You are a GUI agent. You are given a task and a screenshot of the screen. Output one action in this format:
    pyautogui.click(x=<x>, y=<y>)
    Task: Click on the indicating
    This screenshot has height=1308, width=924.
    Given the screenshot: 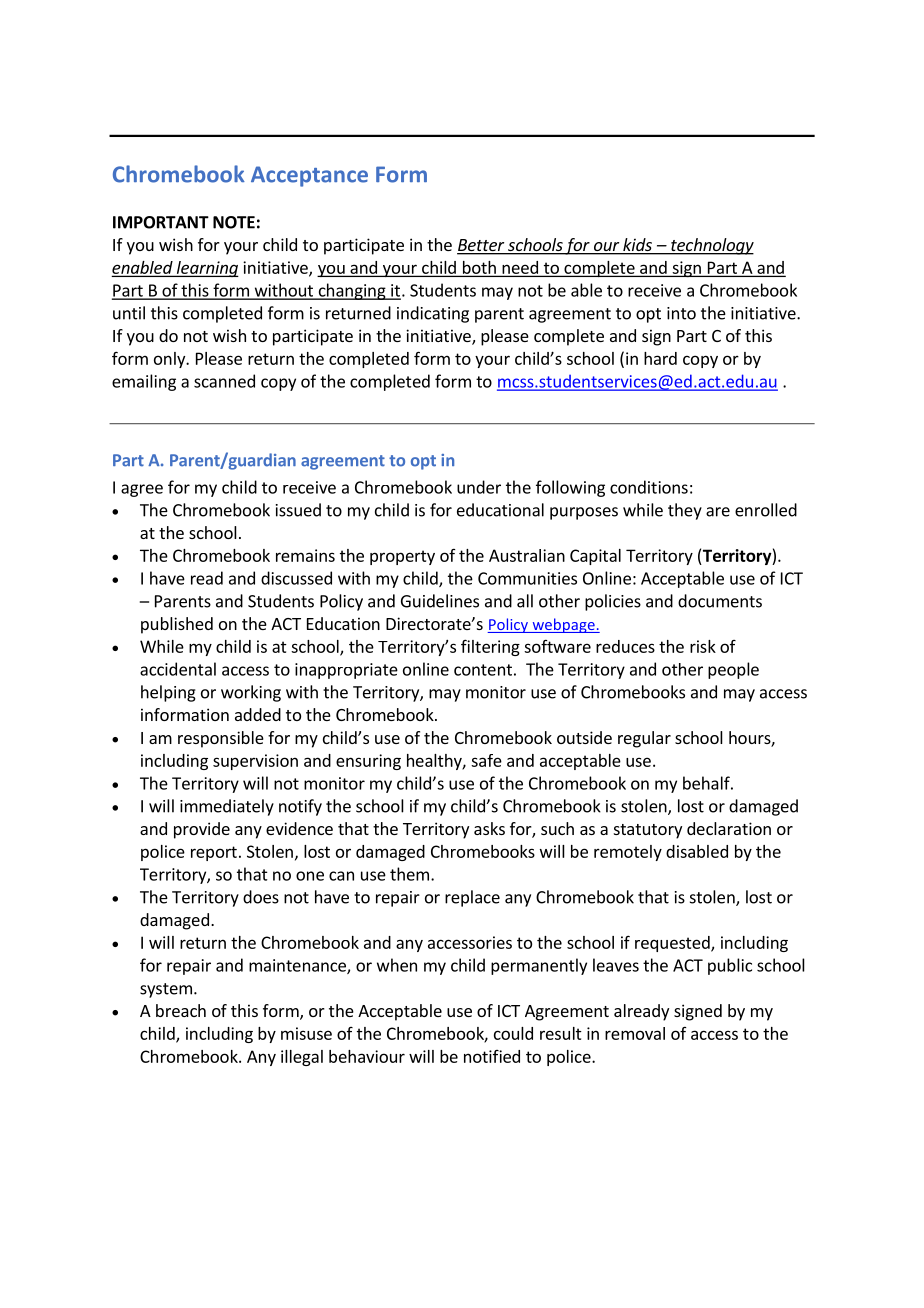 What is the action you would take?
    pyautogui.click(x=433, y=314)
